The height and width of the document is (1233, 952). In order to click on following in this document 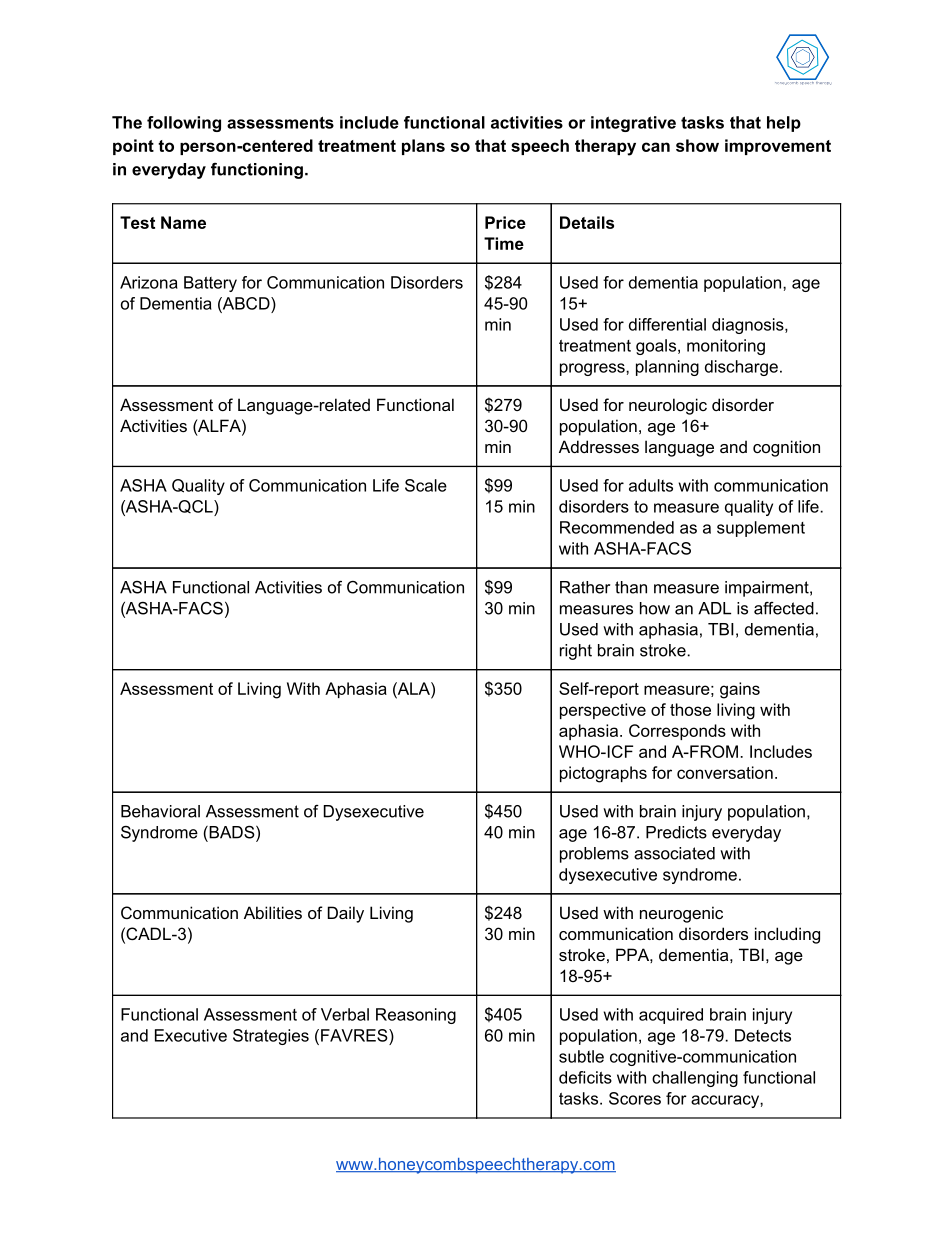, I will do `click(184, 124)`.
